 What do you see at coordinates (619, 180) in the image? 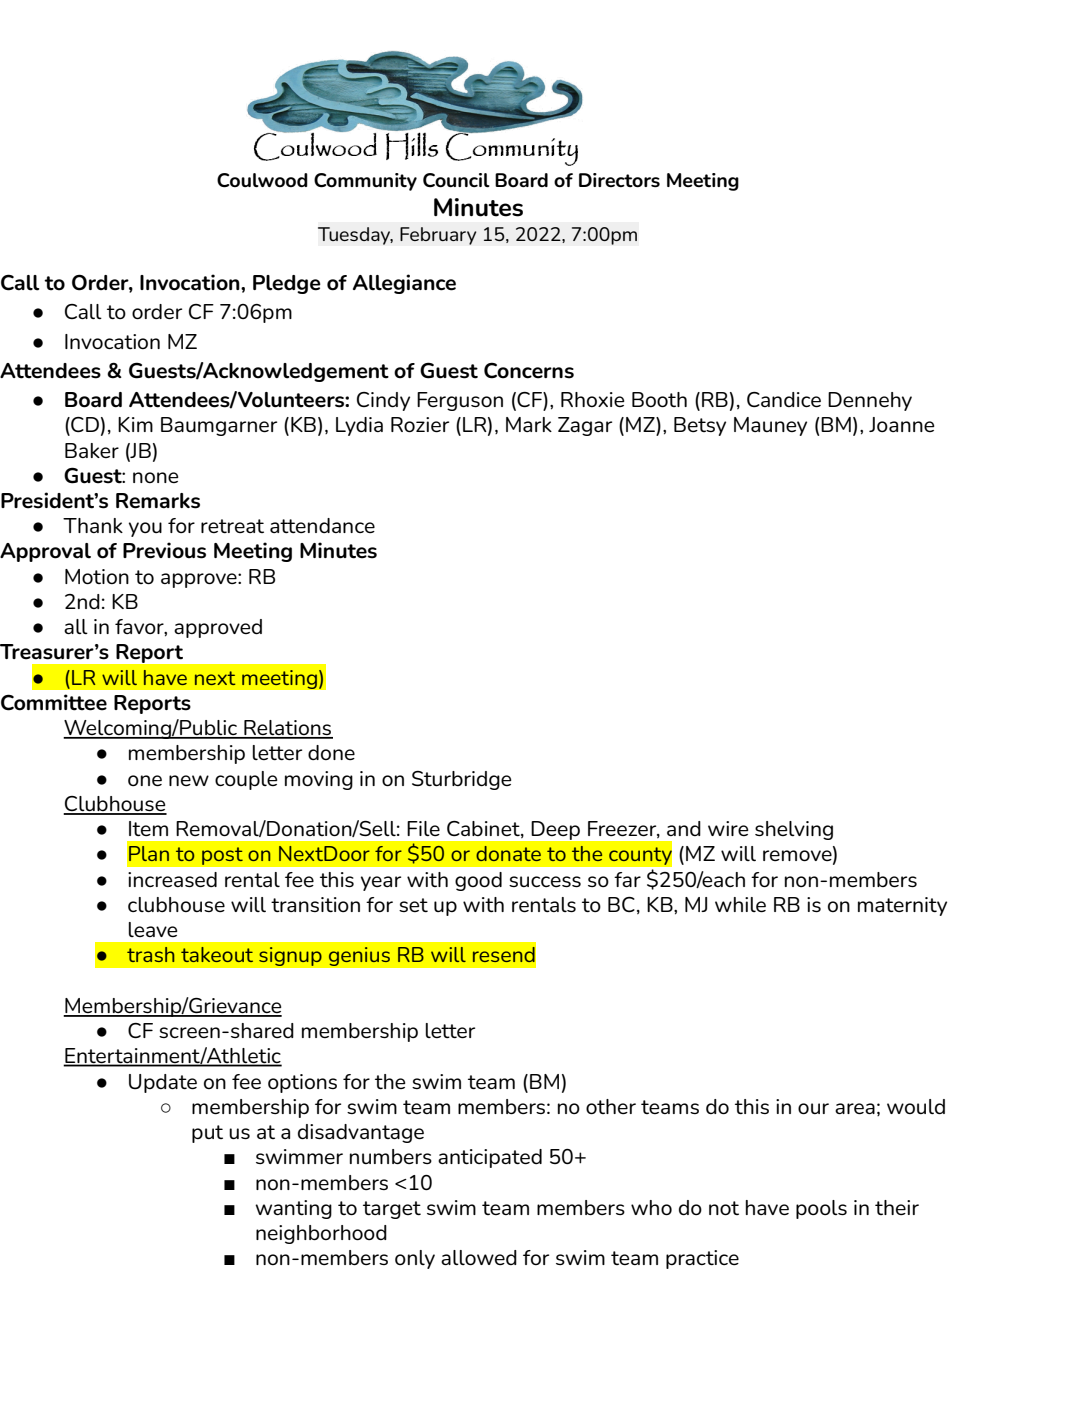
I see `Directors` at bounding box center [619, 180].
